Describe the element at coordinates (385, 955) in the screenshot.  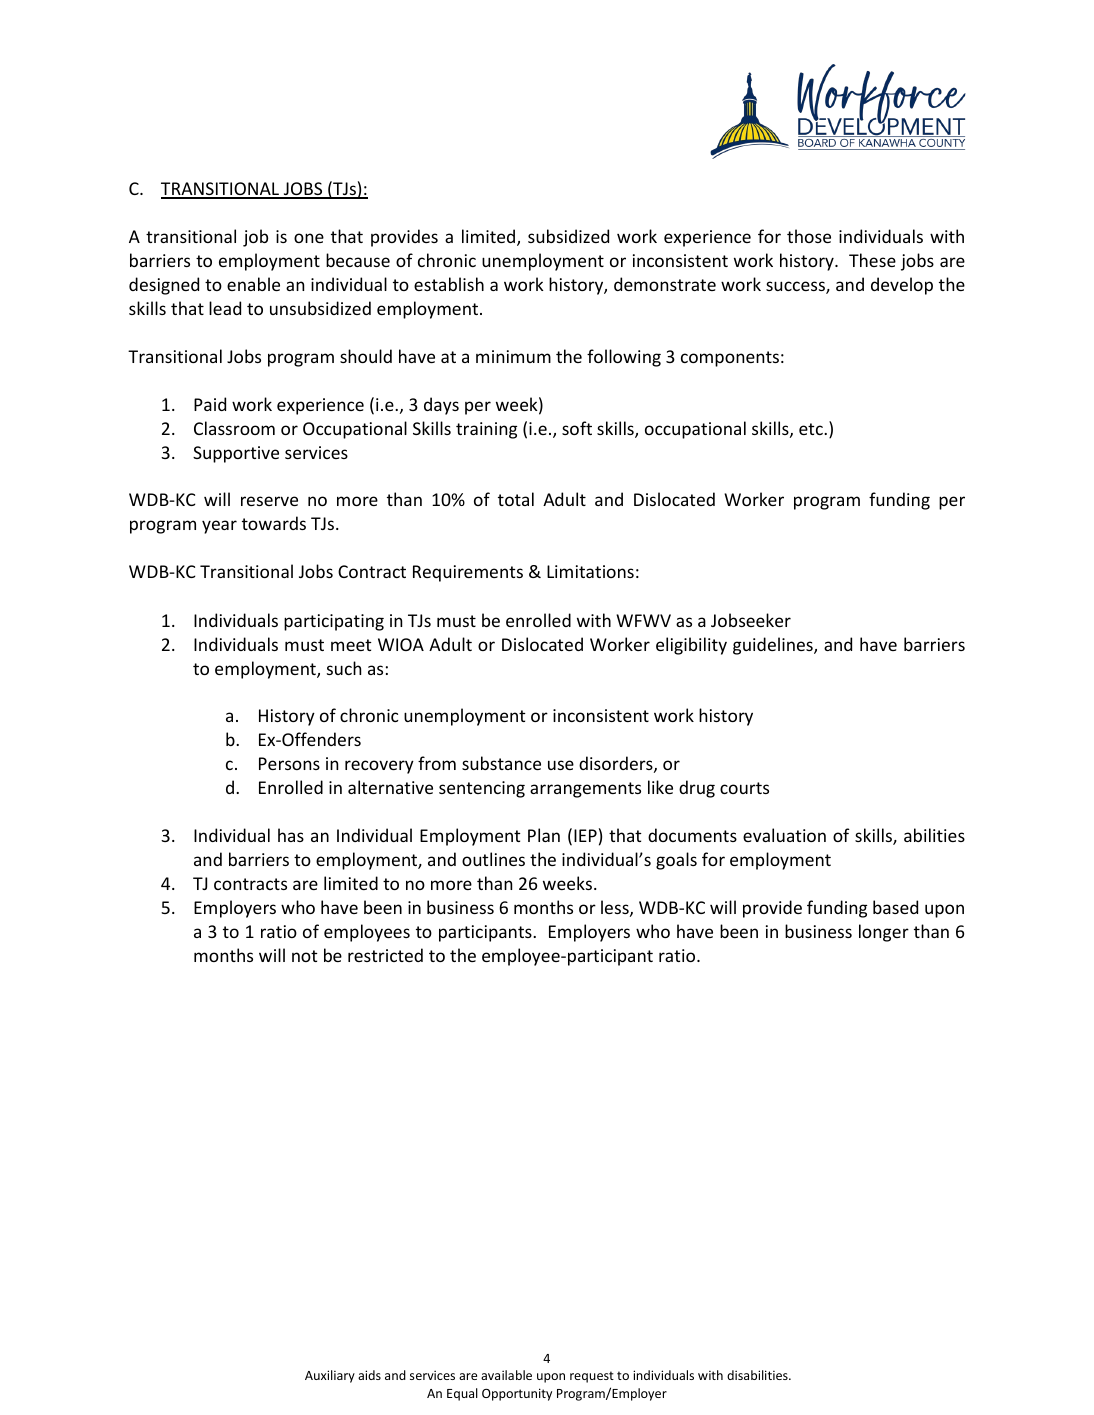
I see `restricted` at that location.
